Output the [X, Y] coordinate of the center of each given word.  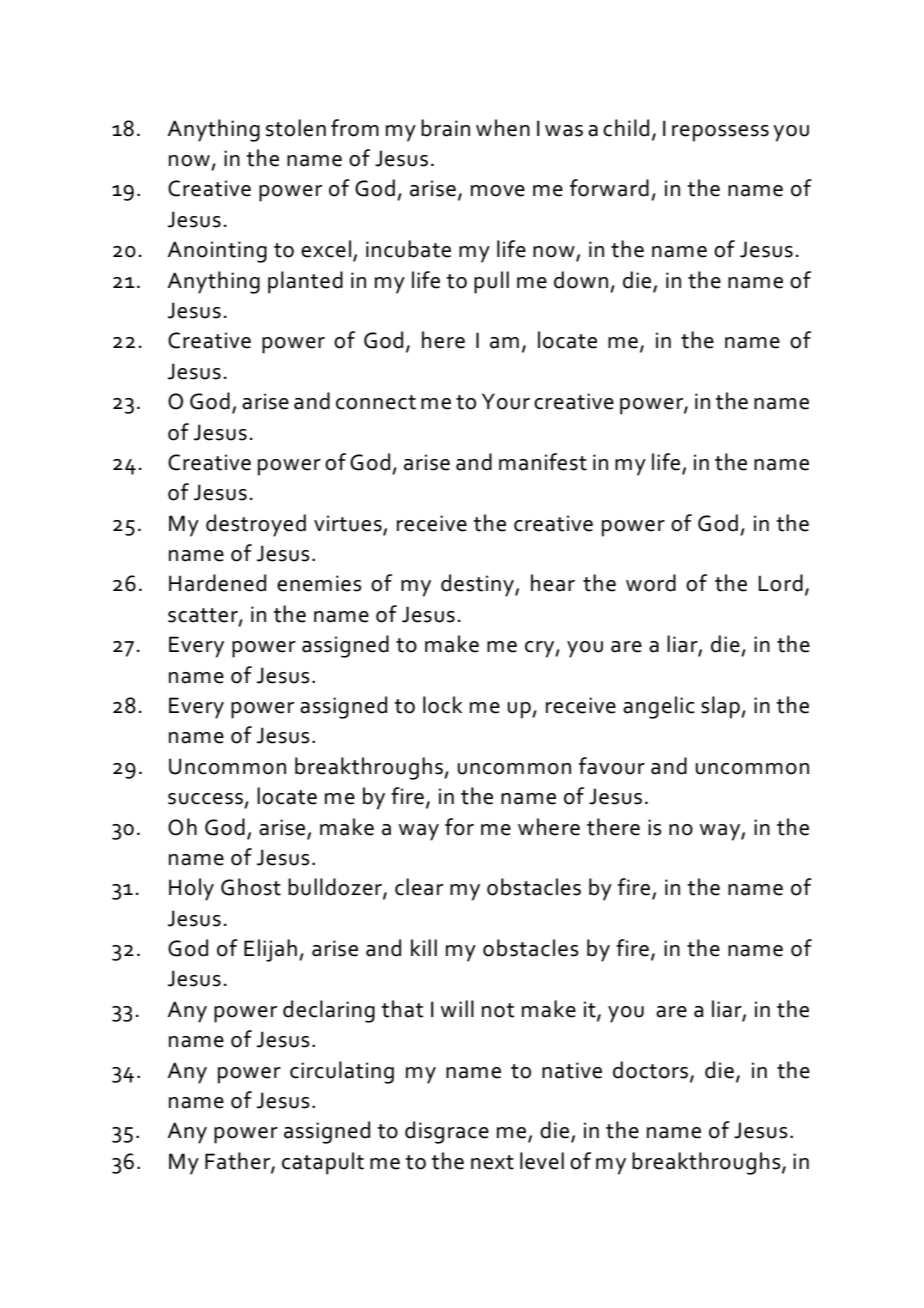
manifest [543, 462]
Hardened [217, 583]
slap [721, 707]
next [492, 1162]
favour [612, 766]
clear [419, 887]
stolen [296, 128]
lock [442, 705]
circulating [342, 1072]
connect [376, 402]
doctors [652, 1070]
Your [506, 401]
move [498, 191]
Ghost [251, 887]
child [626, 128]
